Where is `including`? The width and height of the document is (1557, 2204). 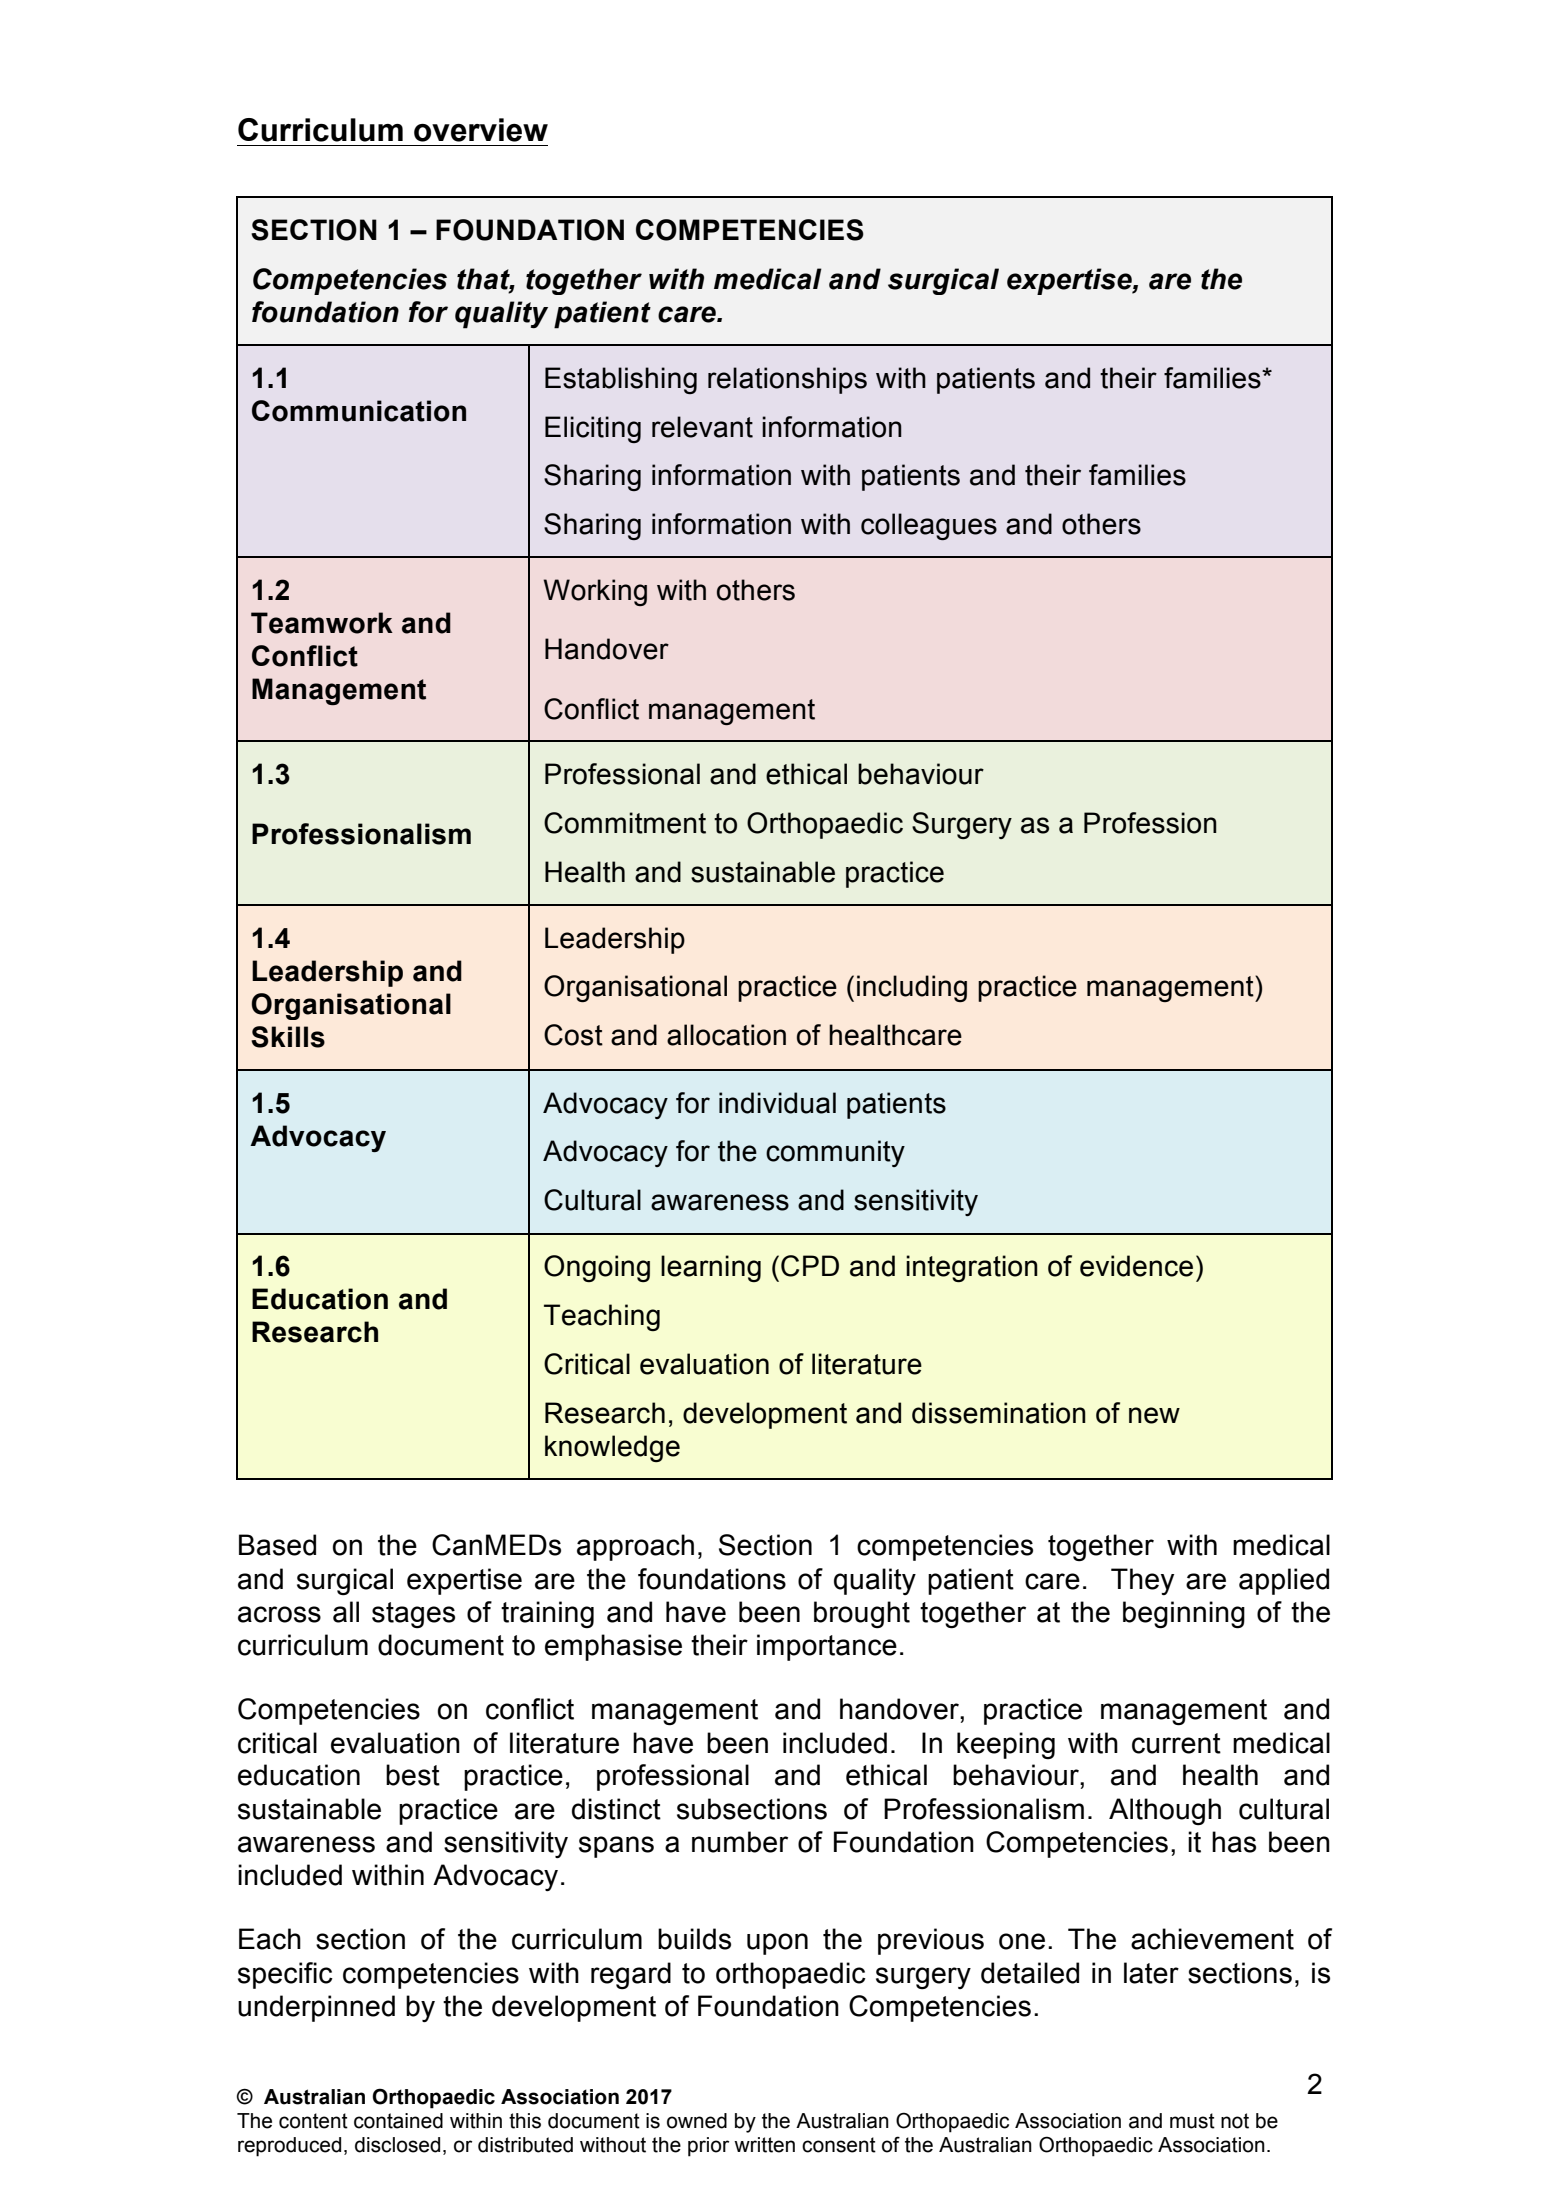
including is located at coordinates (912, 988).
